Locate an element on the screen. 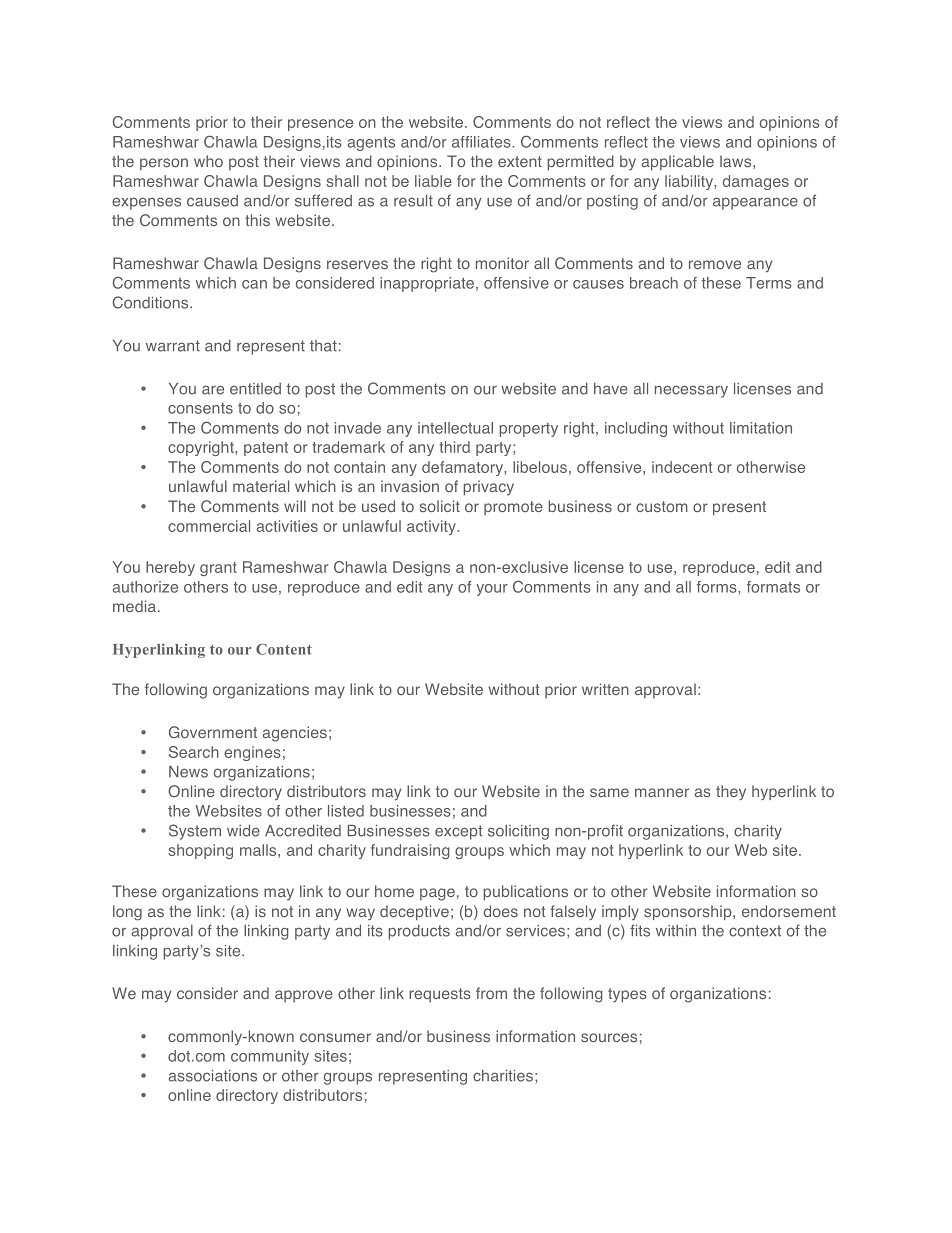  indecent is located at coordinates (682, 467).
